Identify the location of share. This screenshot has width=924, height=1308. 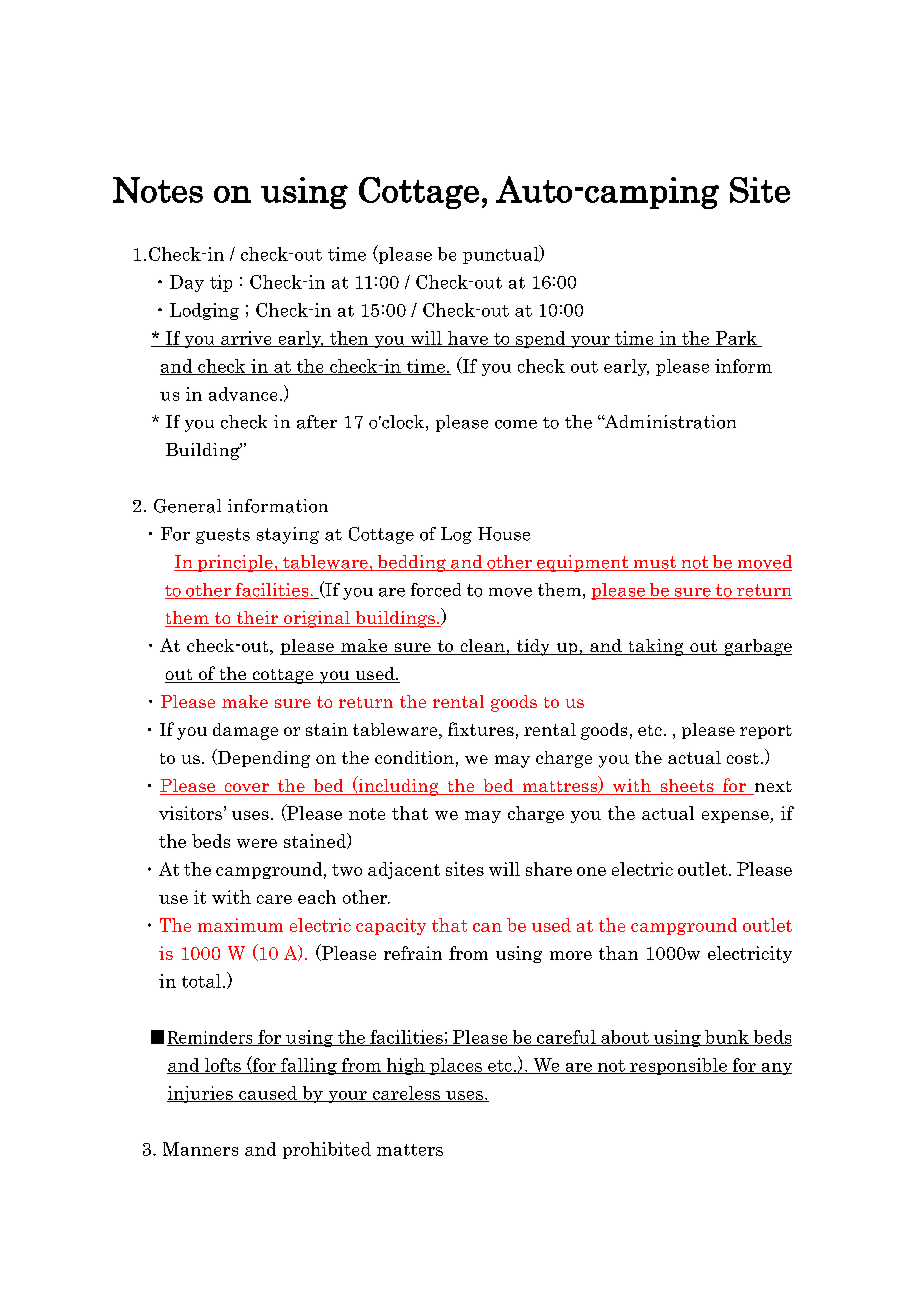
(549, 869).
